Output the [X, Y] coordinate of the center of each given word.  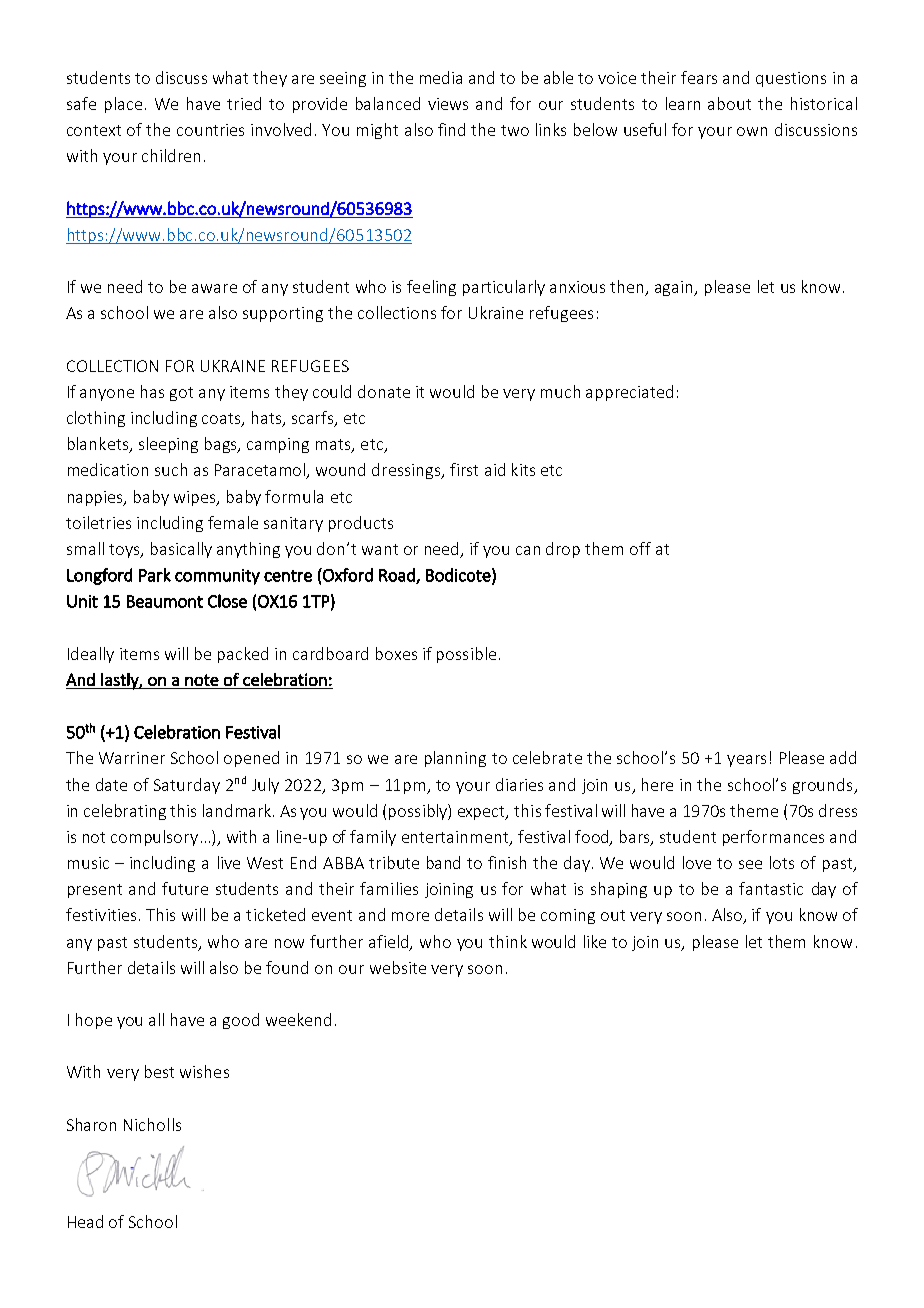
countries [210, 130]
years [746, 761]
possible [466, 655]
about [729, 103]
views [448, 104]
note [202, 680]
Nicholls [152, 1124]
